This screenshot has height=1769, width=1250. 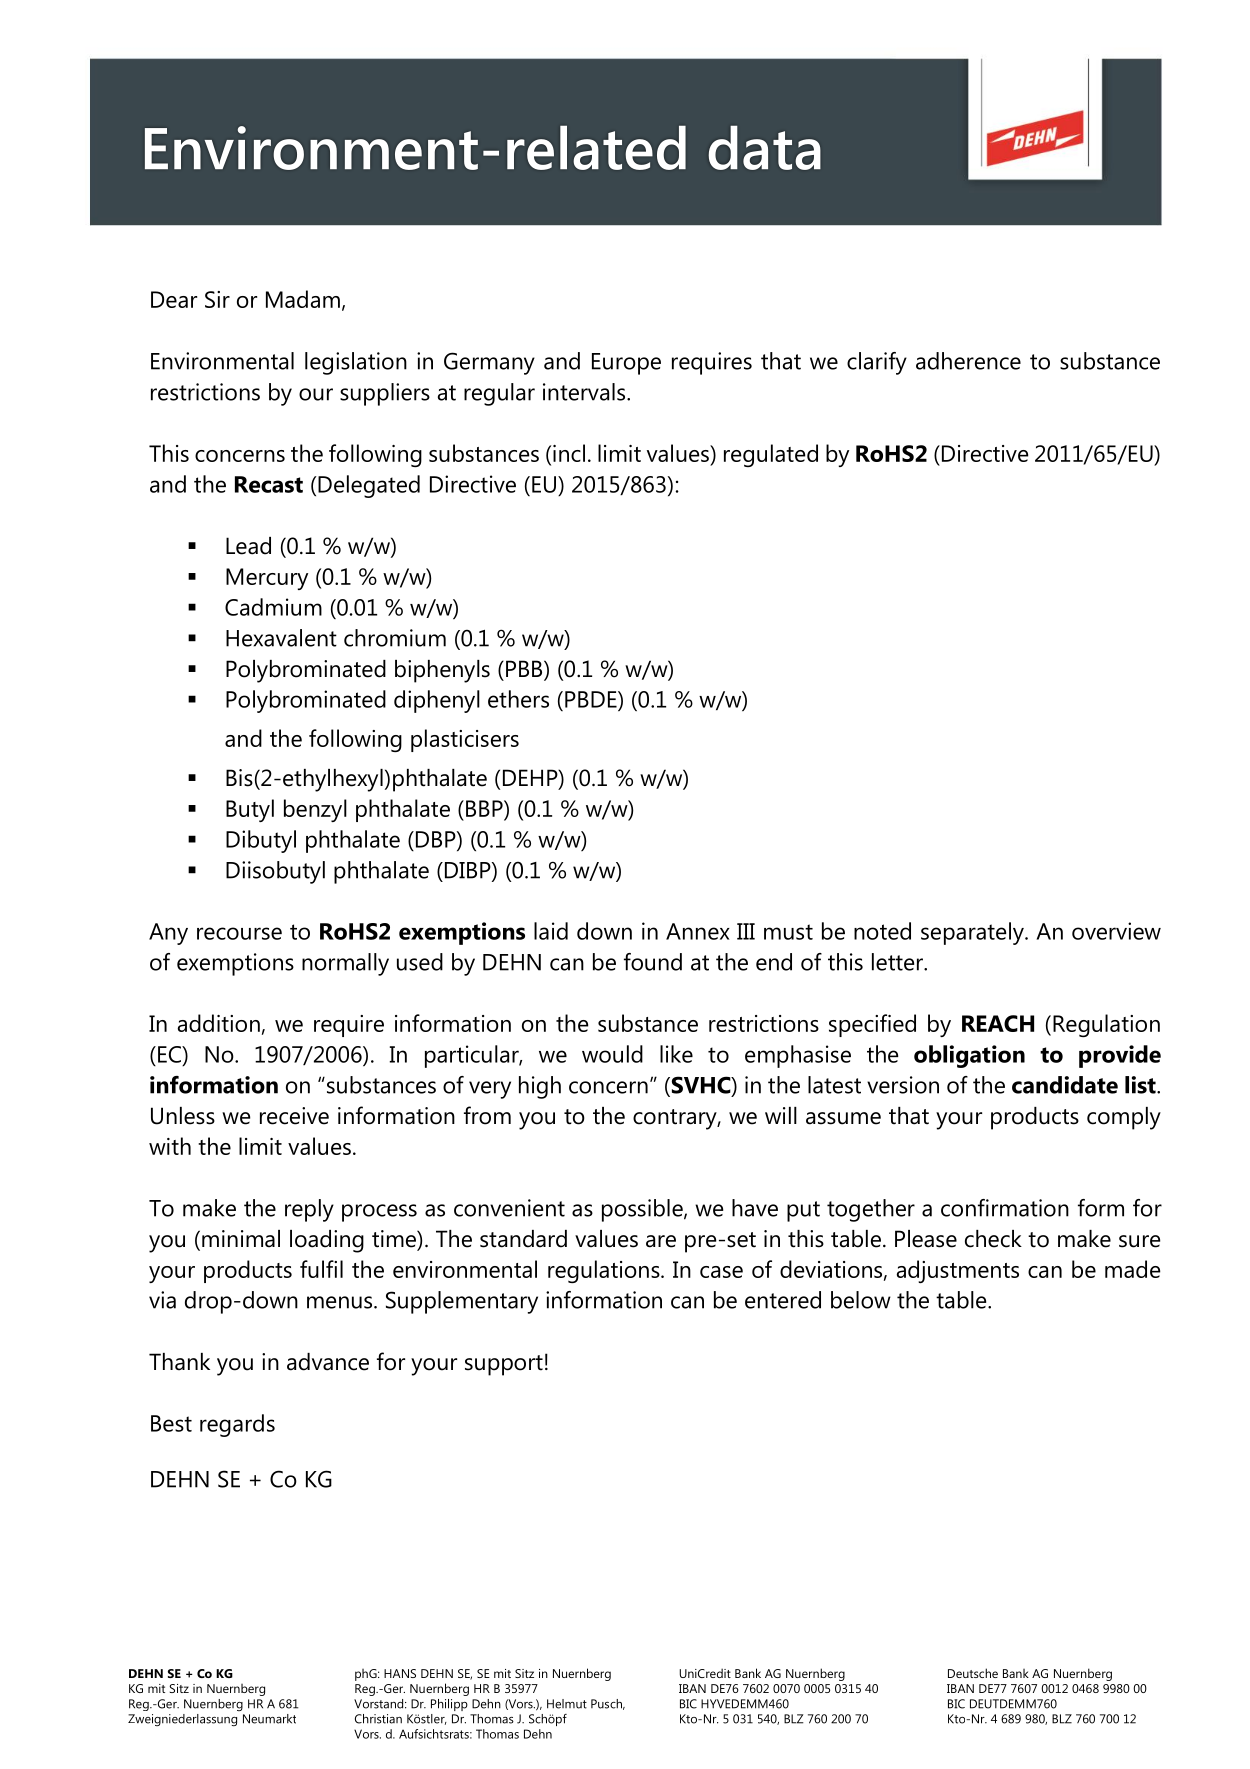 What do you see at coordinates (303, 299) in the screenshot?
I see `Madam` at bounding box center [303, 299].
